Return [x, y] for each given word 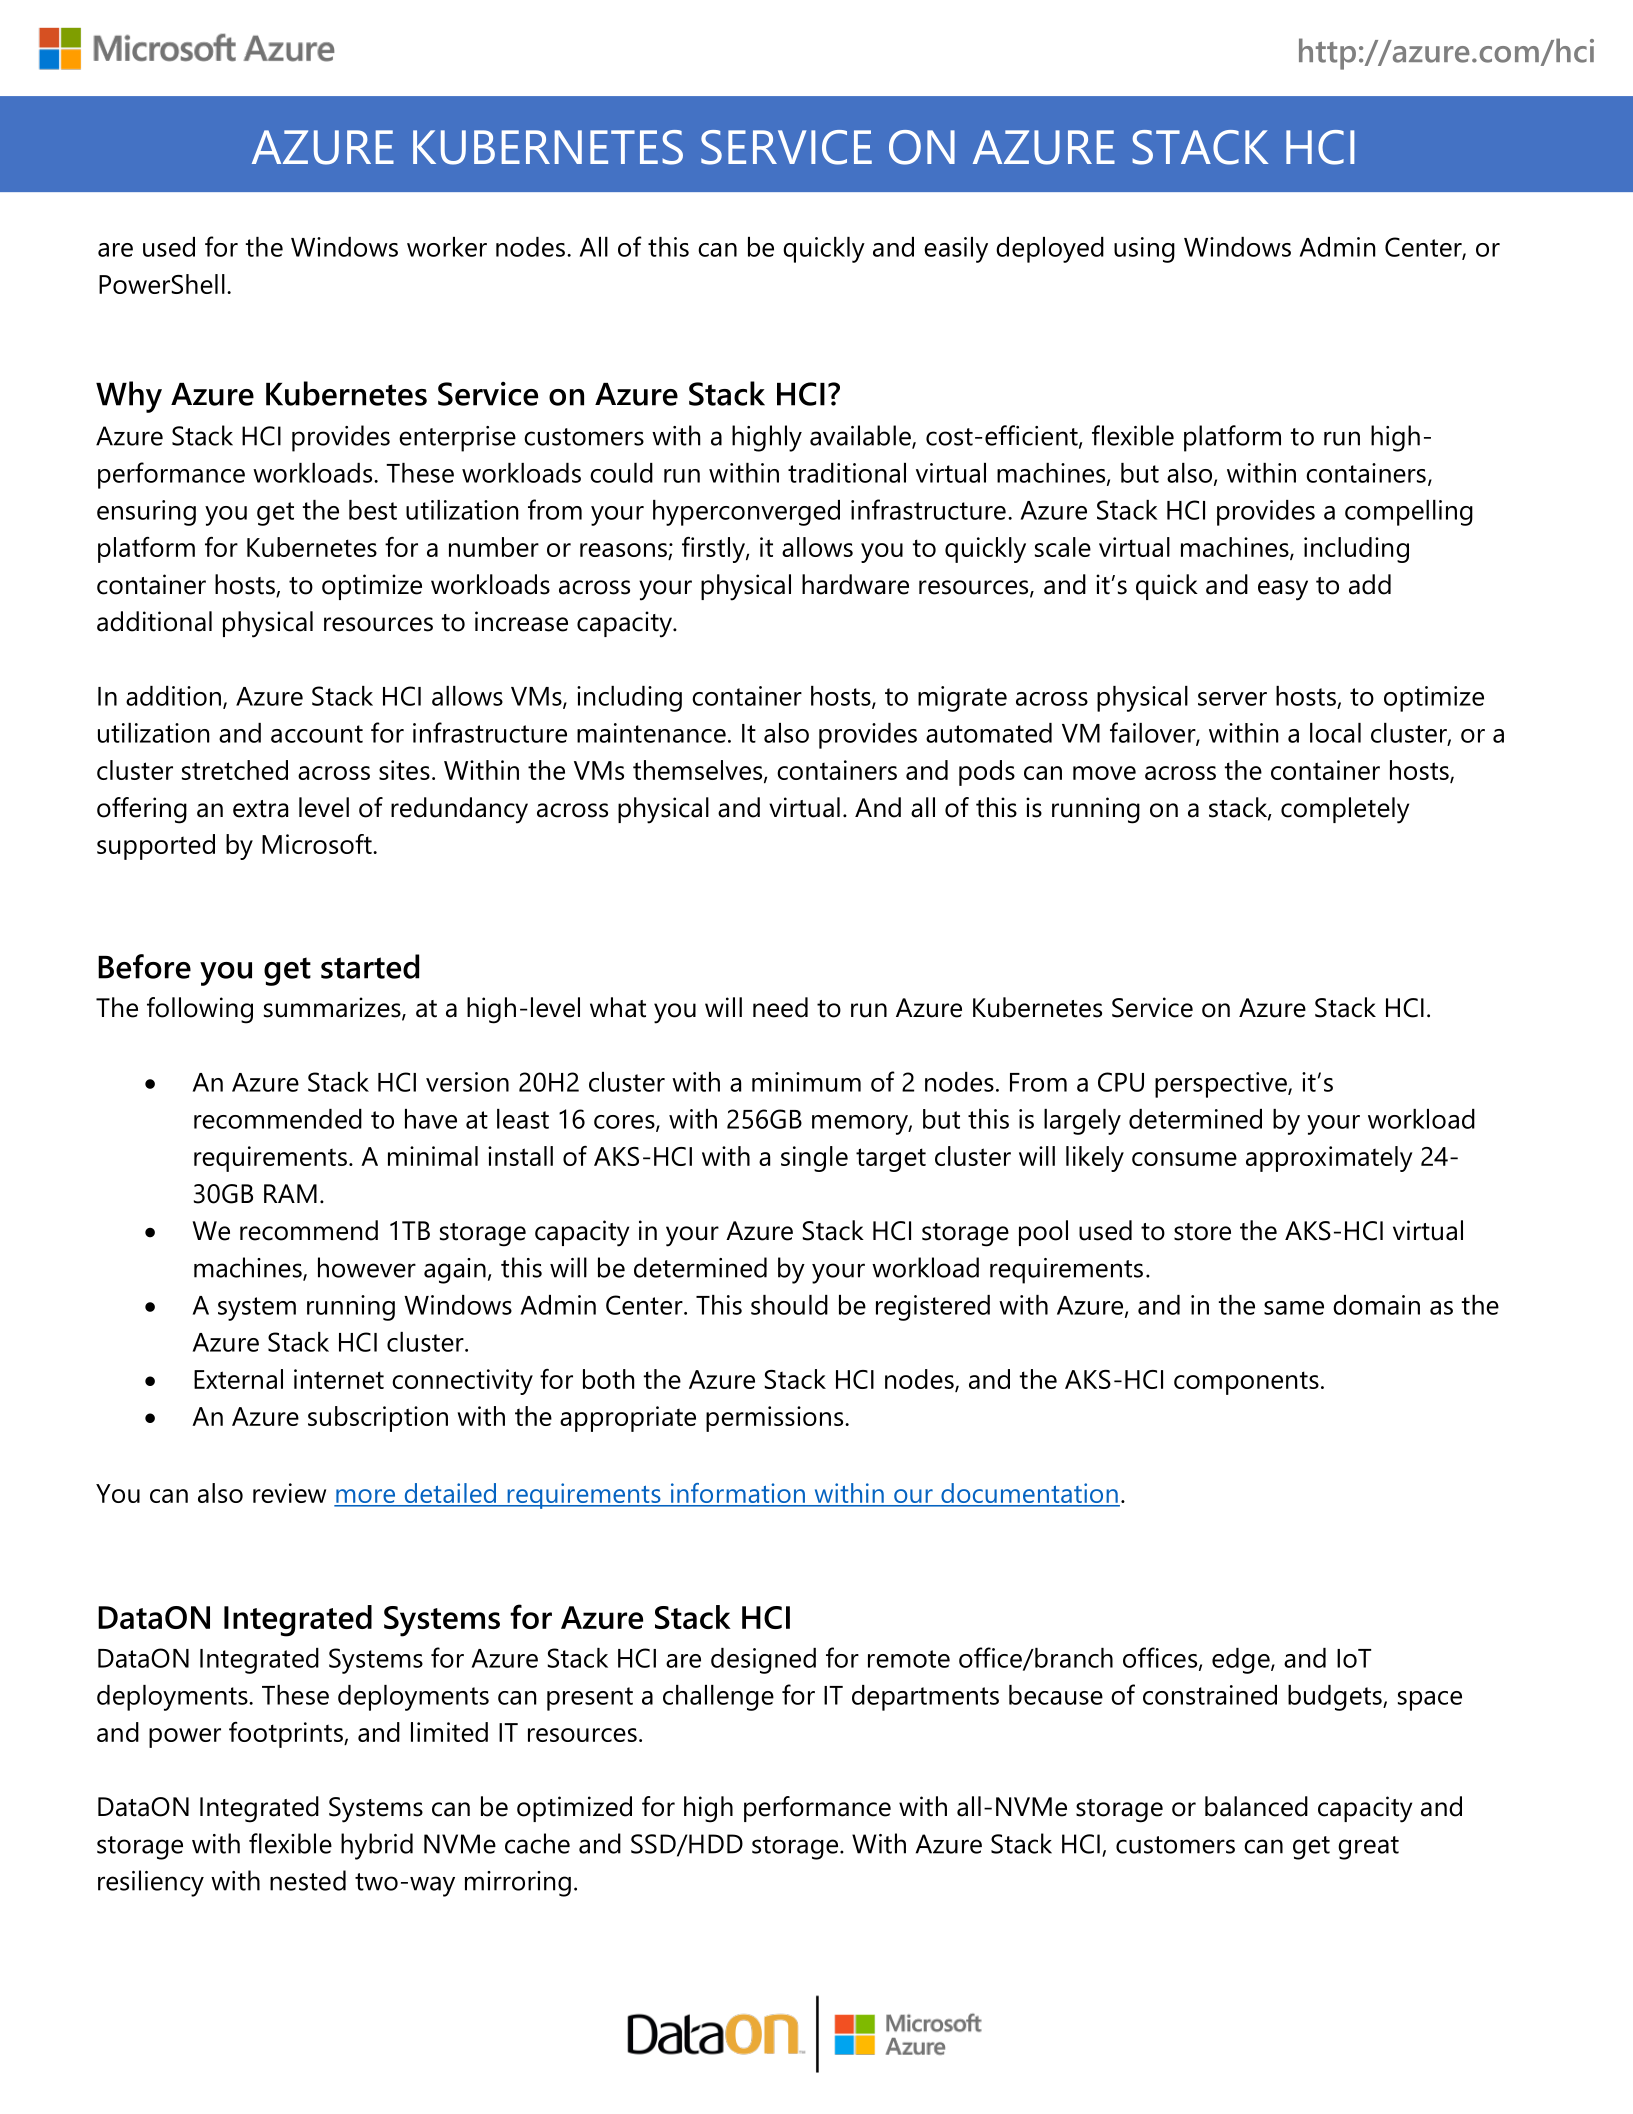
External [238, 1379]
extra [260, 809]
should [789, 1305]
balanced [1256, 1806]
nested [308, 1880]
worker [447, 247]
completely [1345, 810]
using [1144, 250]
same [1294, 1308]
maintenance [651, 733]
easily [956, 250]
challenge [718, 1698]
